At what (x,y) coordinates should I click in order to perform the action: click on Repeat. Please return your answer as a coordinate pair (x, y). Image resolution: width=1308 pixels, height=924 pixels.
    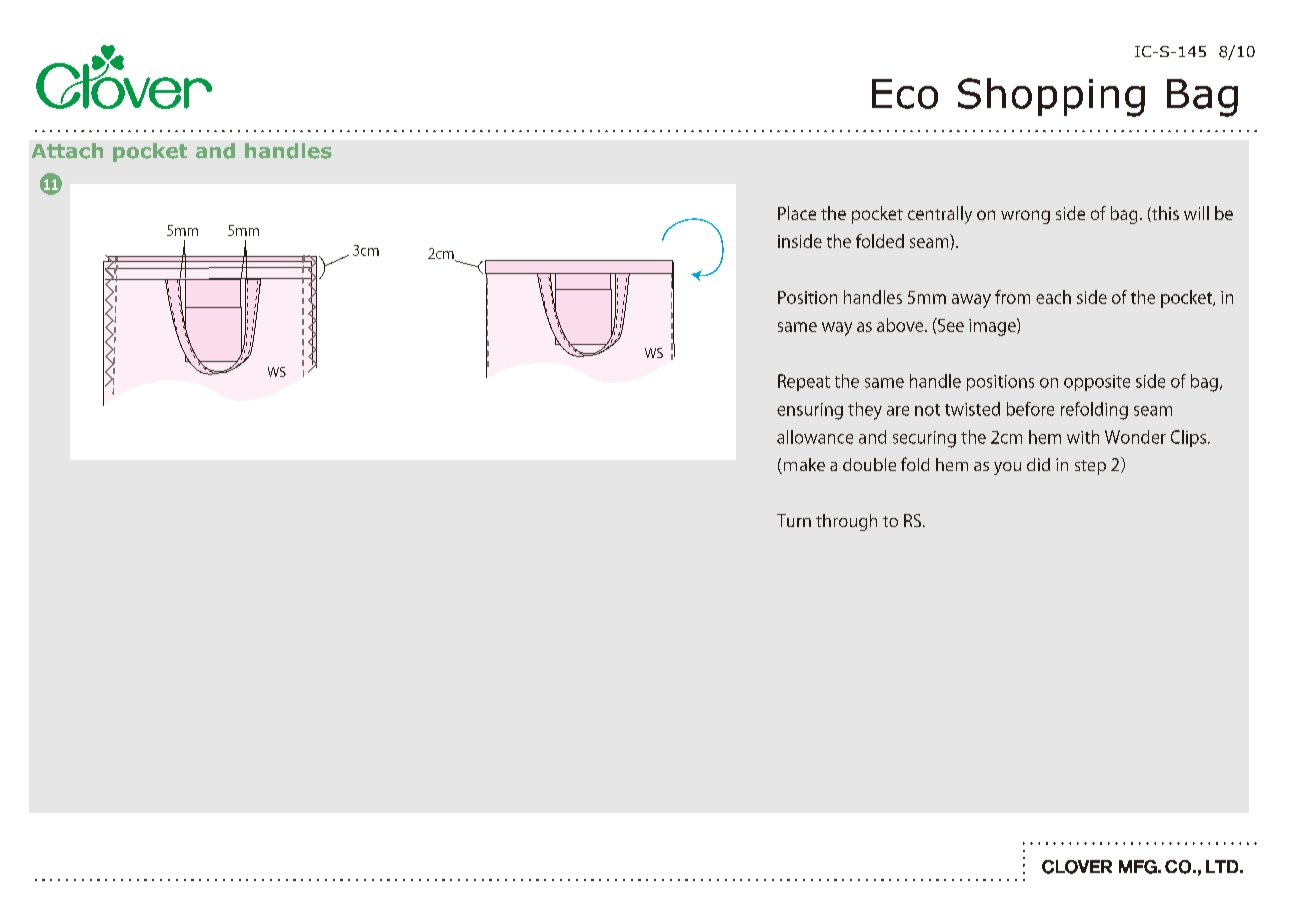
    Looking at the image, I should click on (804, 382).
